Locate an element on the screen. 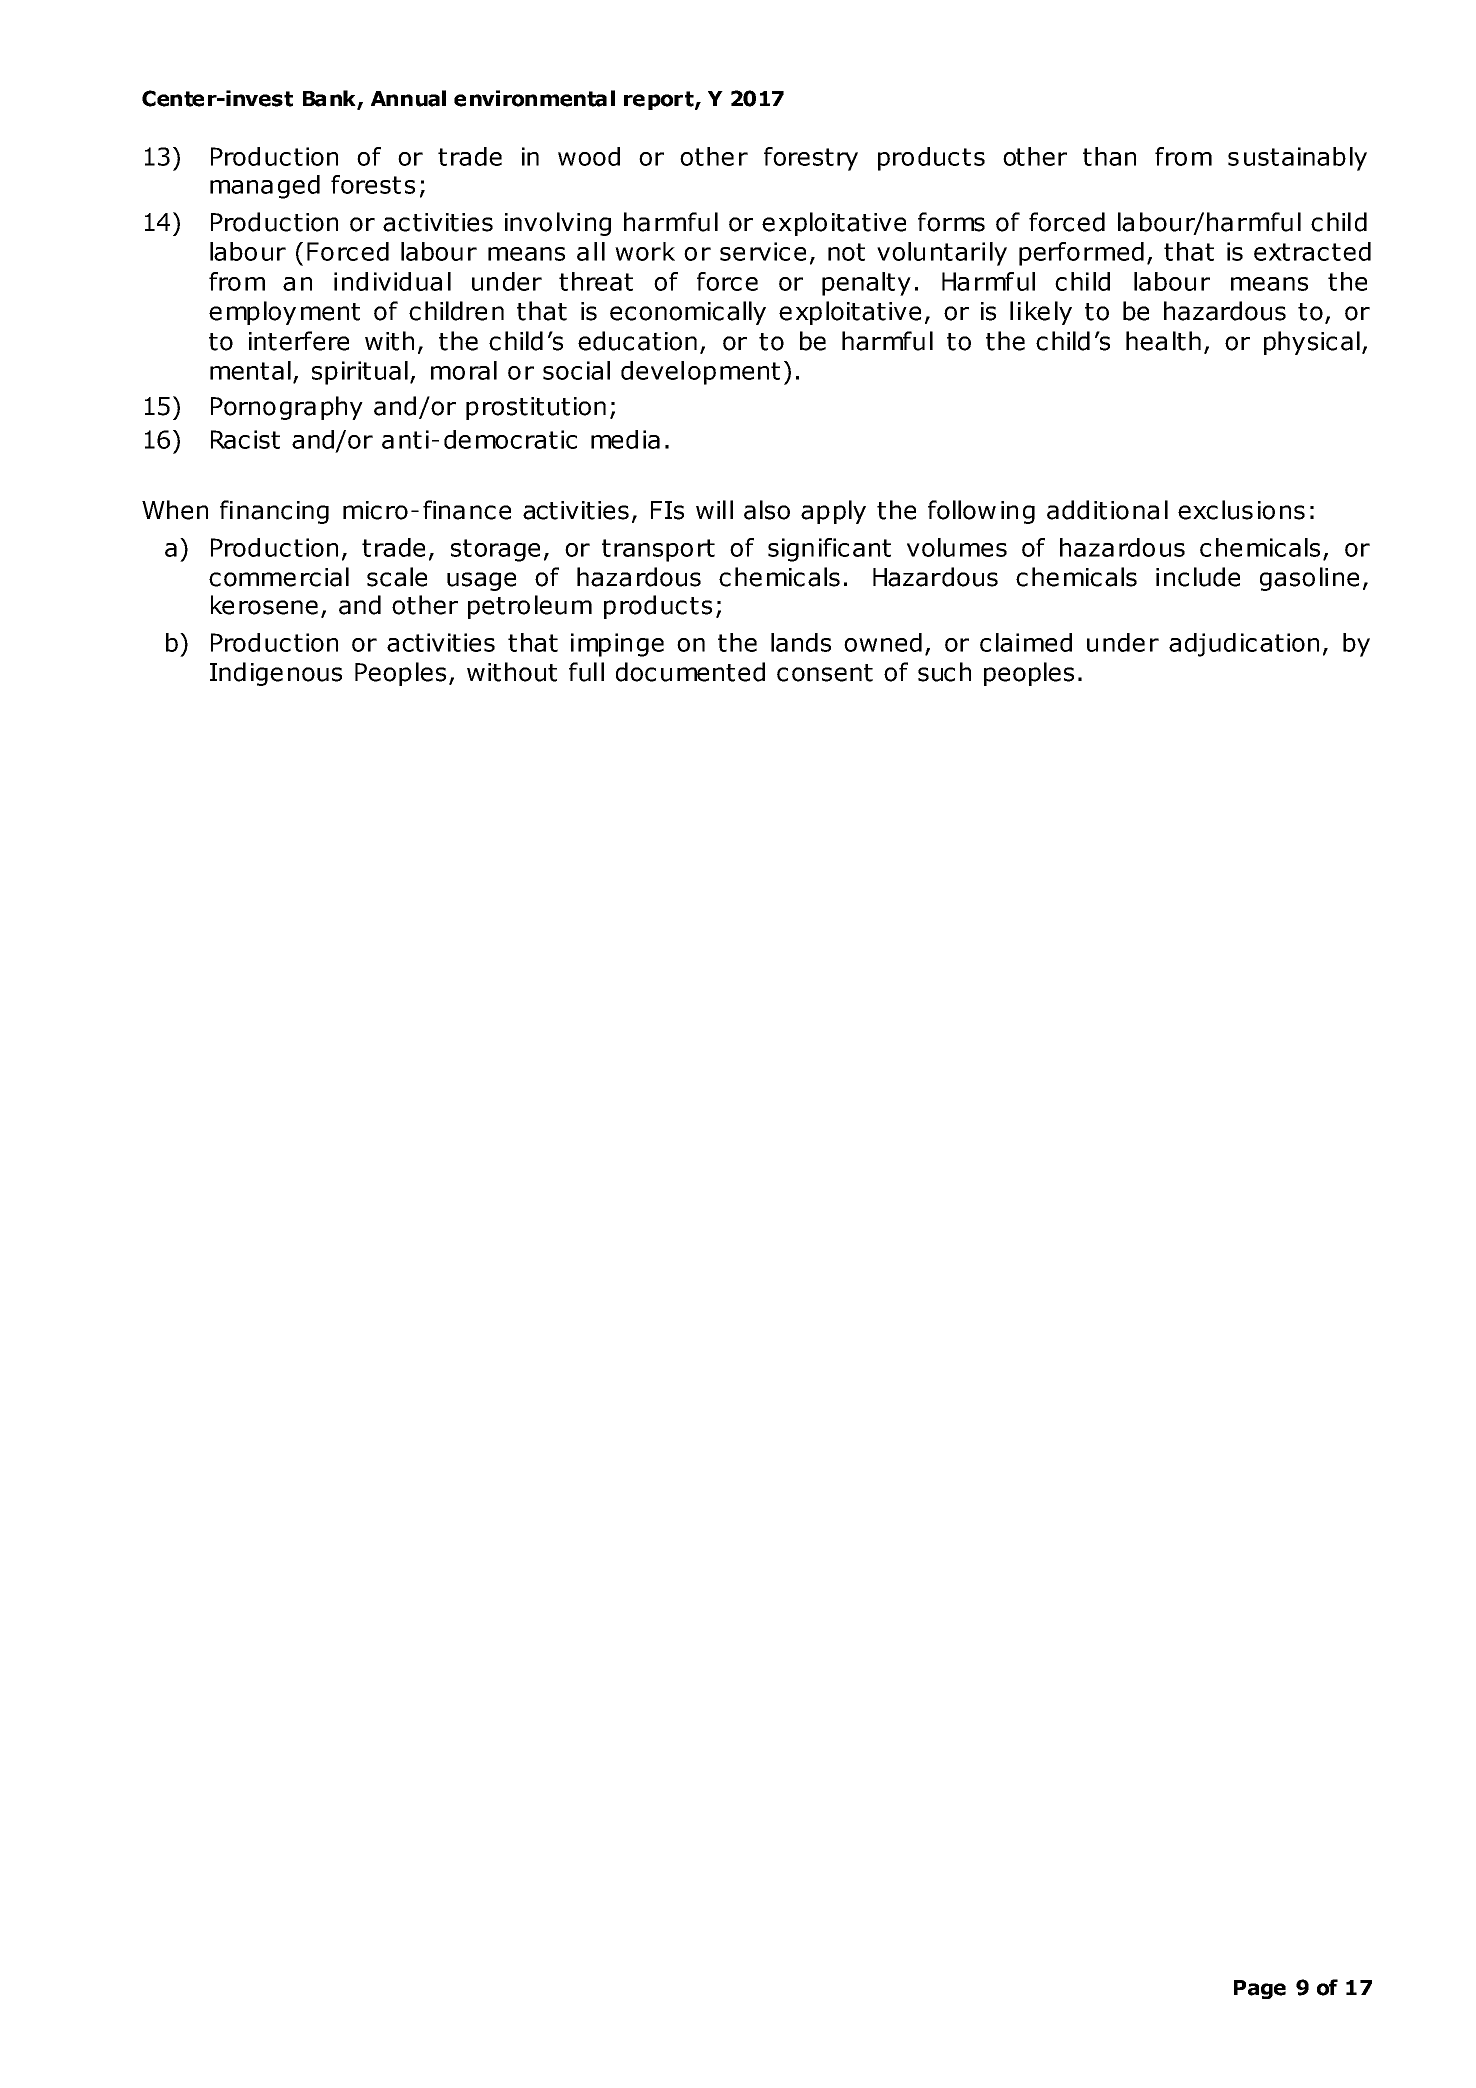 The image size is (1476, 2088). than is located at coordinates (1109, 156).
